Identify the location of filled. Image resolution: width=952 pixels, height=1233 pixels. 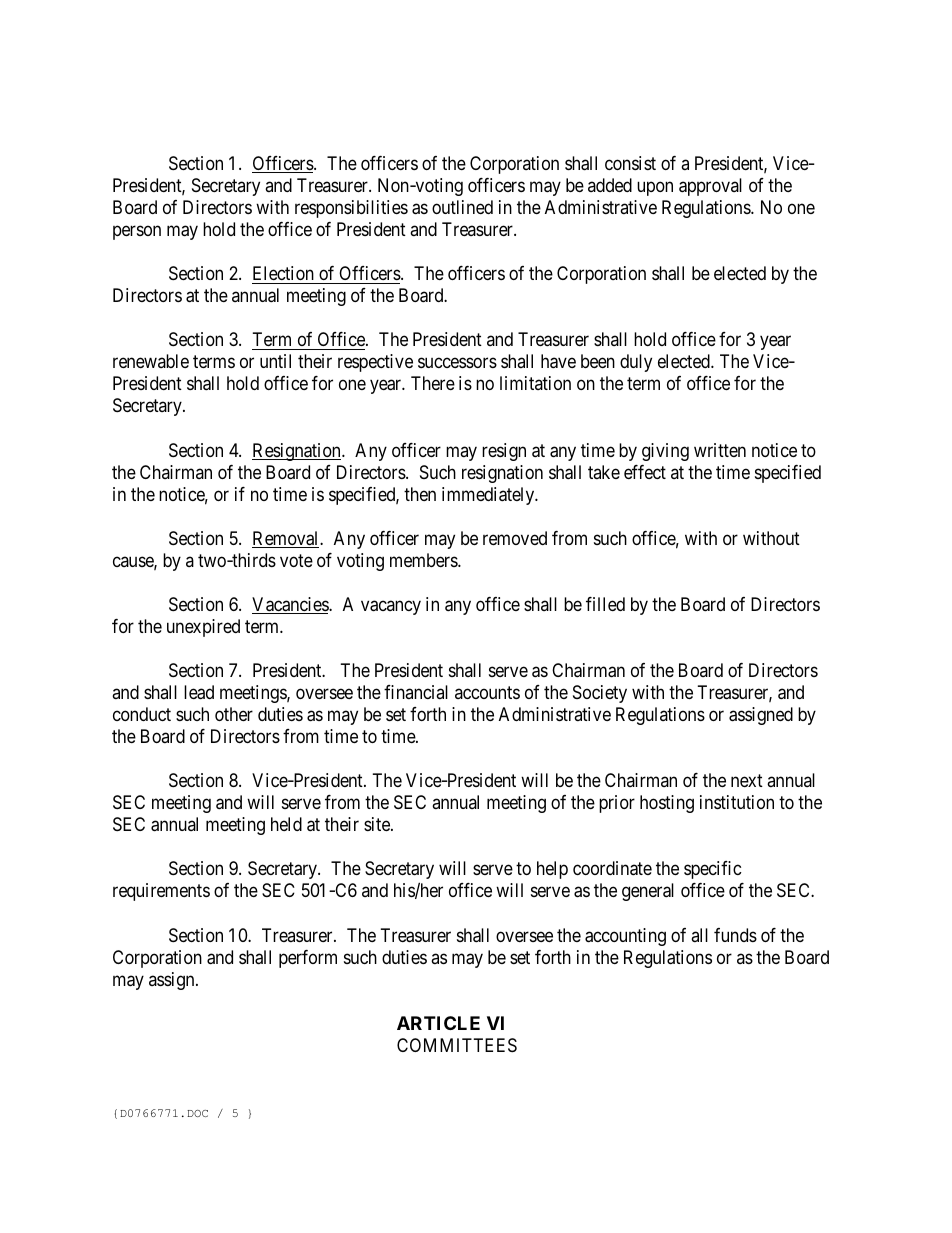
(605, 604).
